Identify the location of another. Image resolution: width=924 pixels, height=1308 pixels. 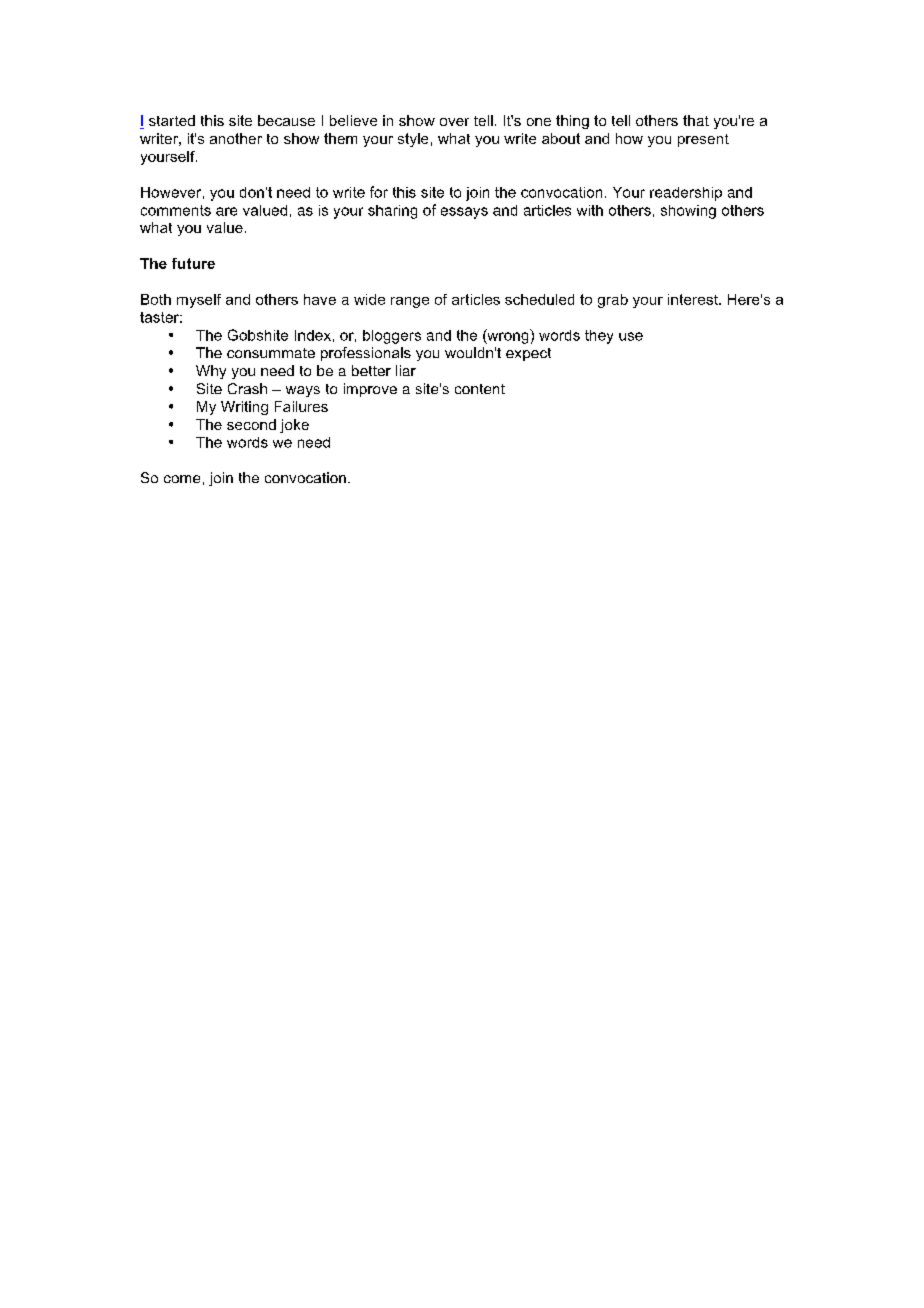
(236, 138).
